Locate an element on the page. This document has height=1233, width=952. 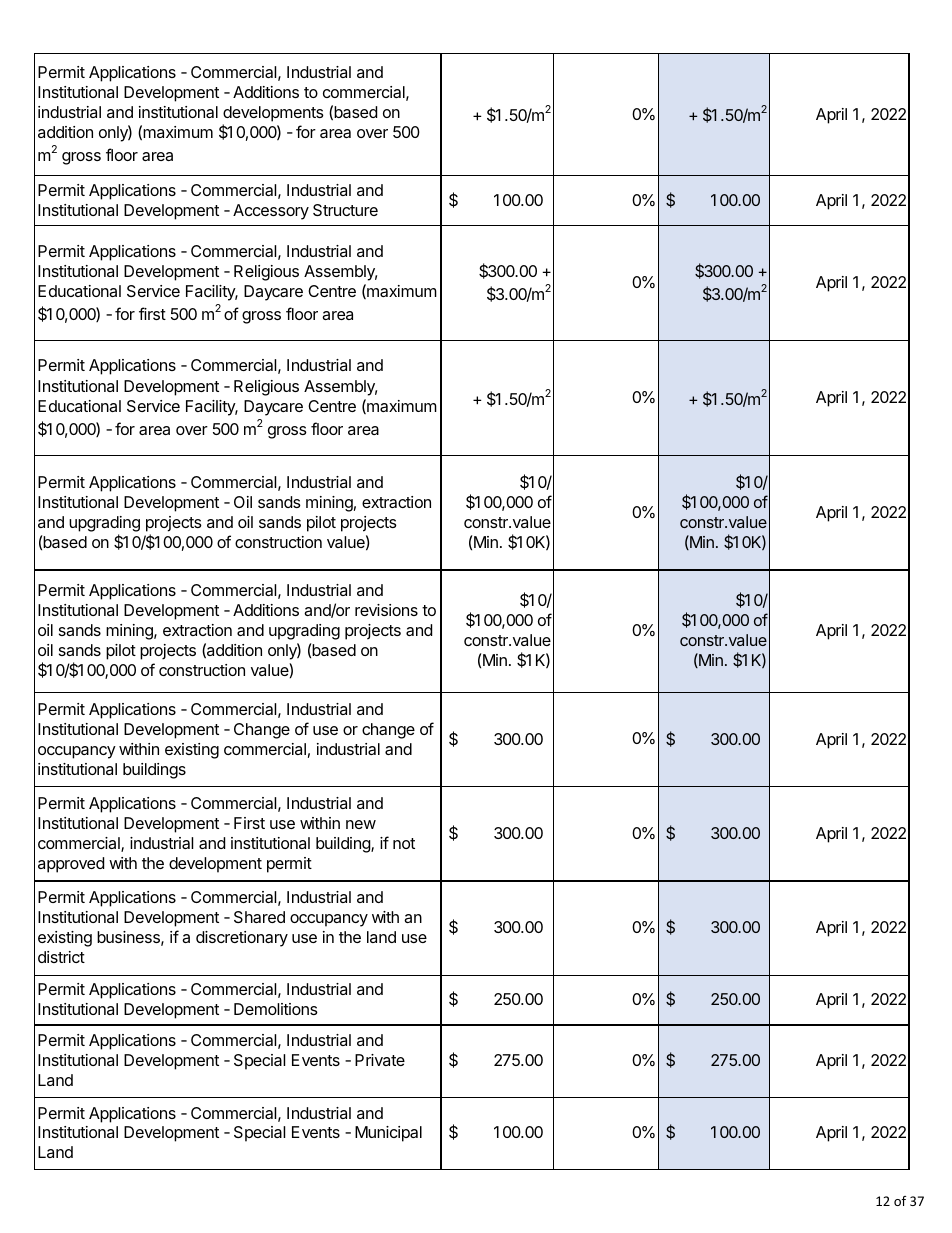
revisions is located at coordinates (386, 610).
